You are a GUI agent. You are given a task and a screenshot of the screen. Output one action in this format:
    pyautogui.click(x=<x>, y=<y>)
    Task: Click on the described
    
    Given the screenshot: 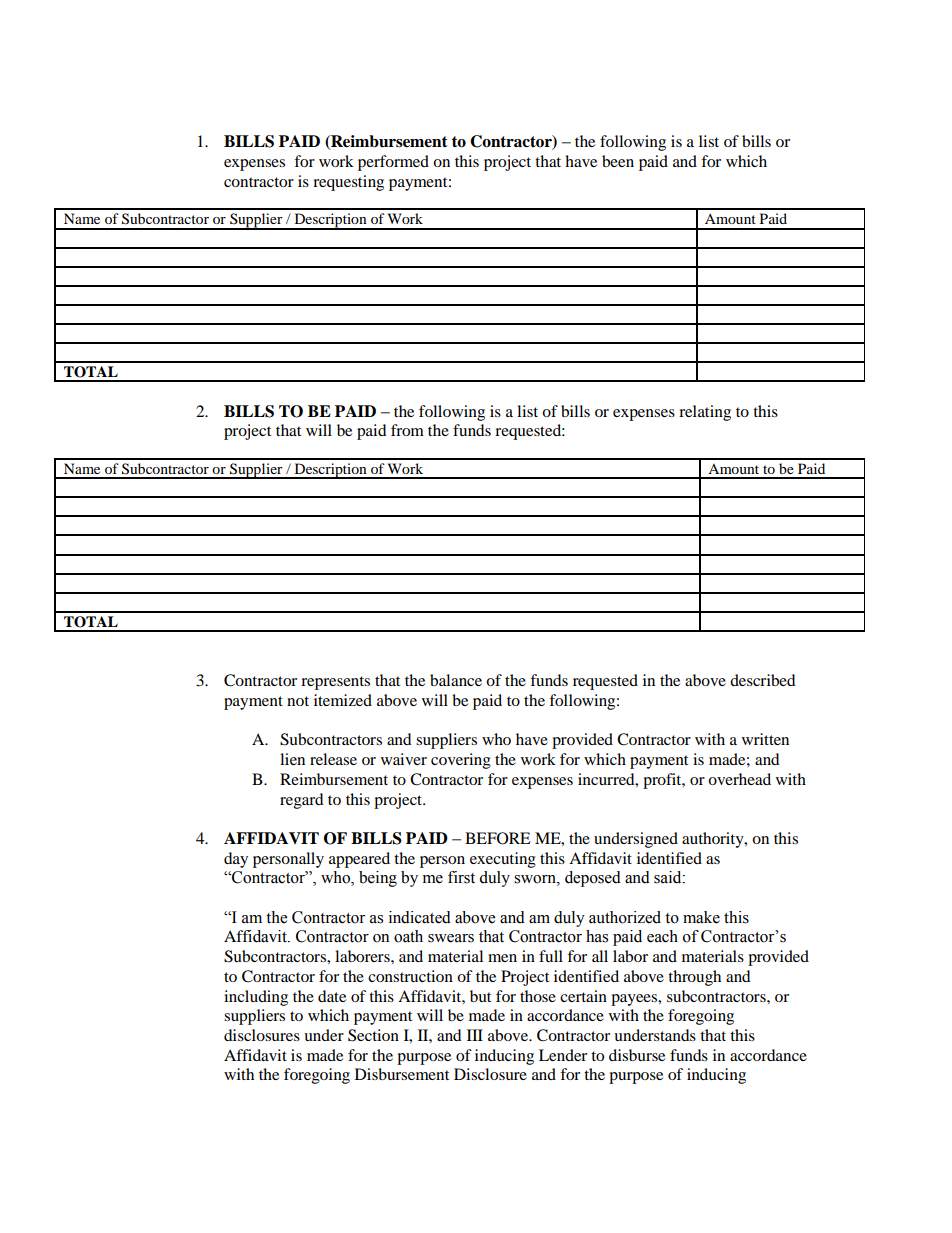 What is the action you would take?
    pyautogui.click(x=763, y=680)
